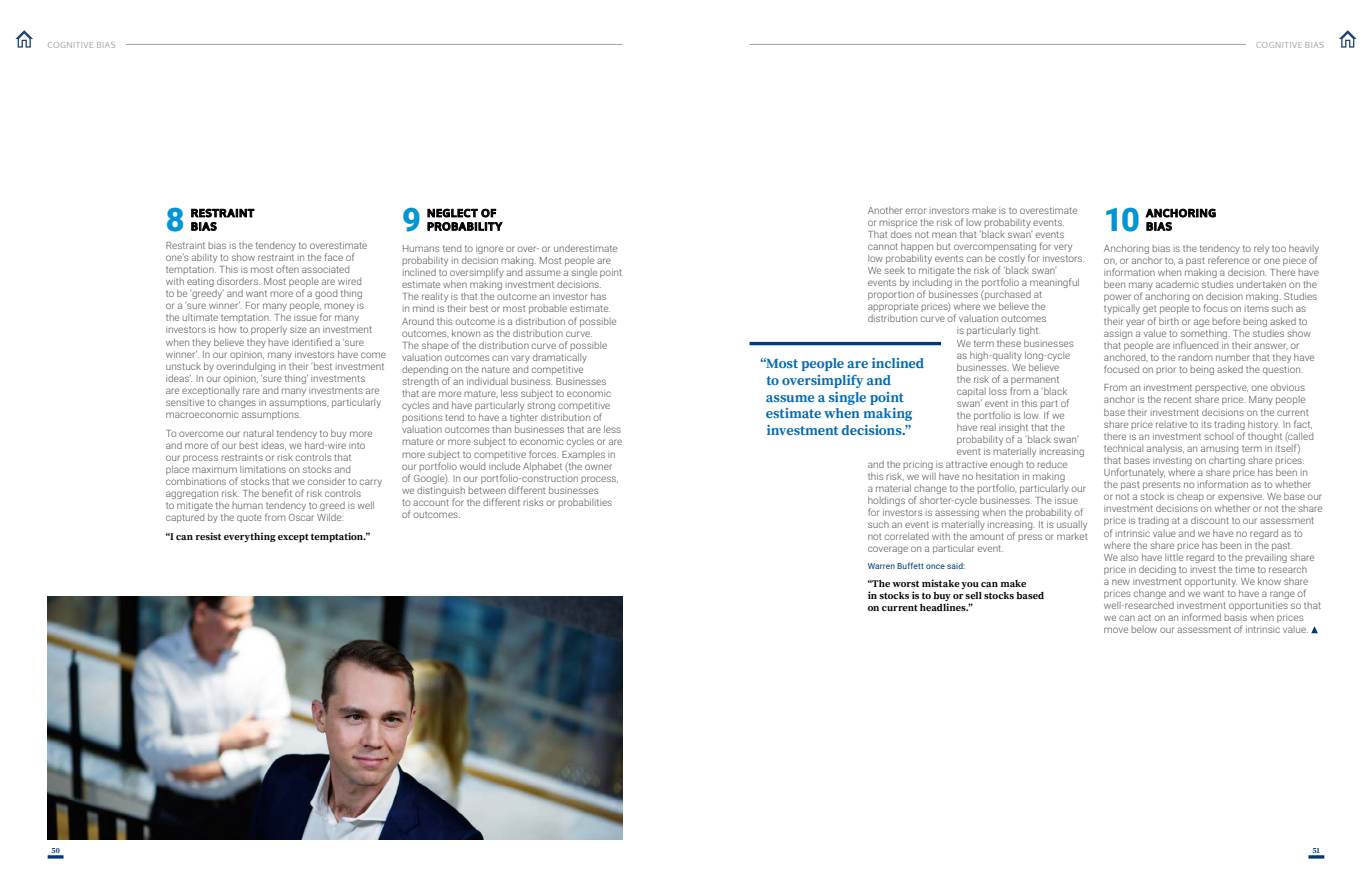 The width and height of the screenshot is (1372, 887). I want to click on strong, so click(541, 406).
